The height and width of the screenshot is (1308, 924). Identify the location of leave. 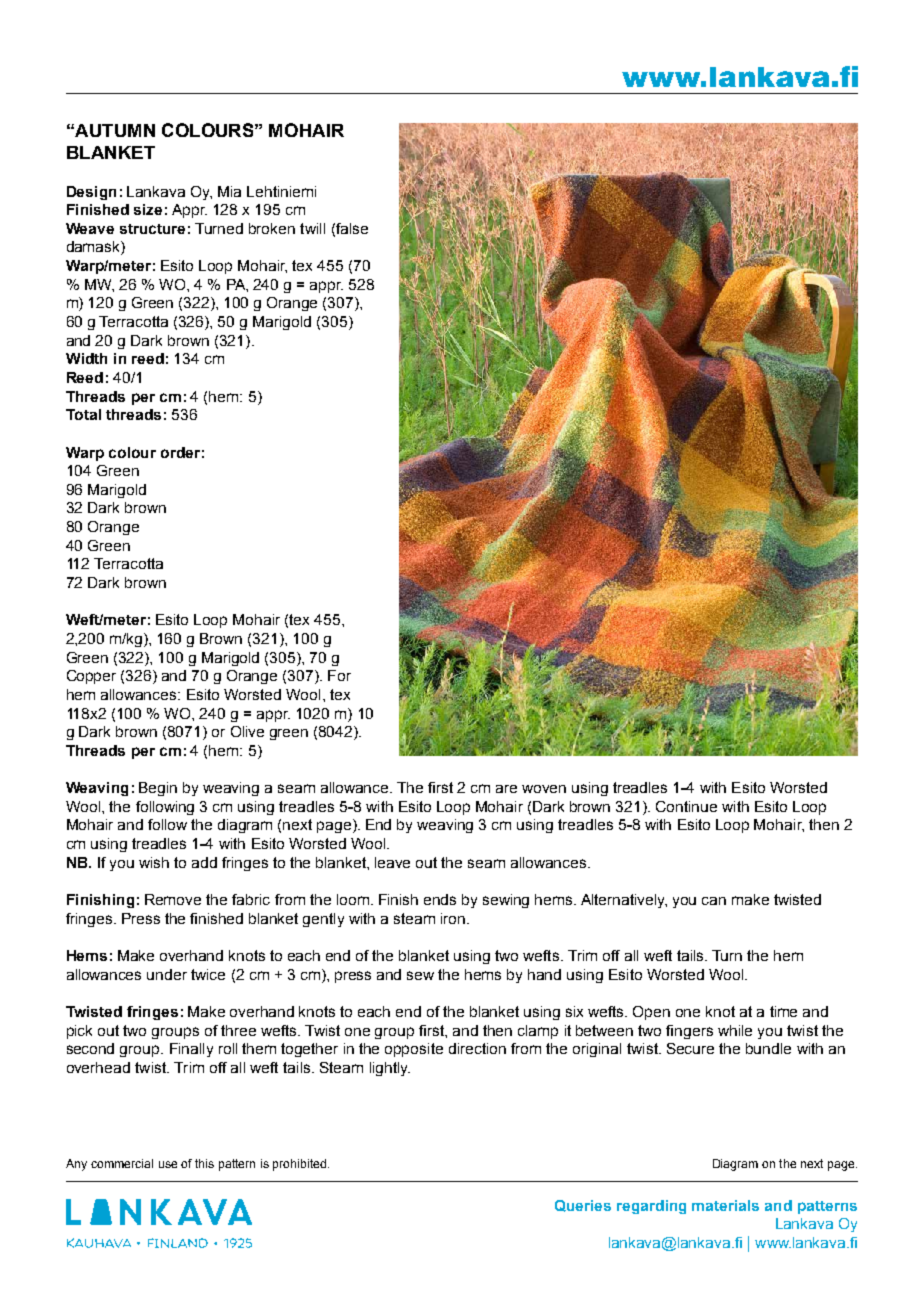
(392, 862).
